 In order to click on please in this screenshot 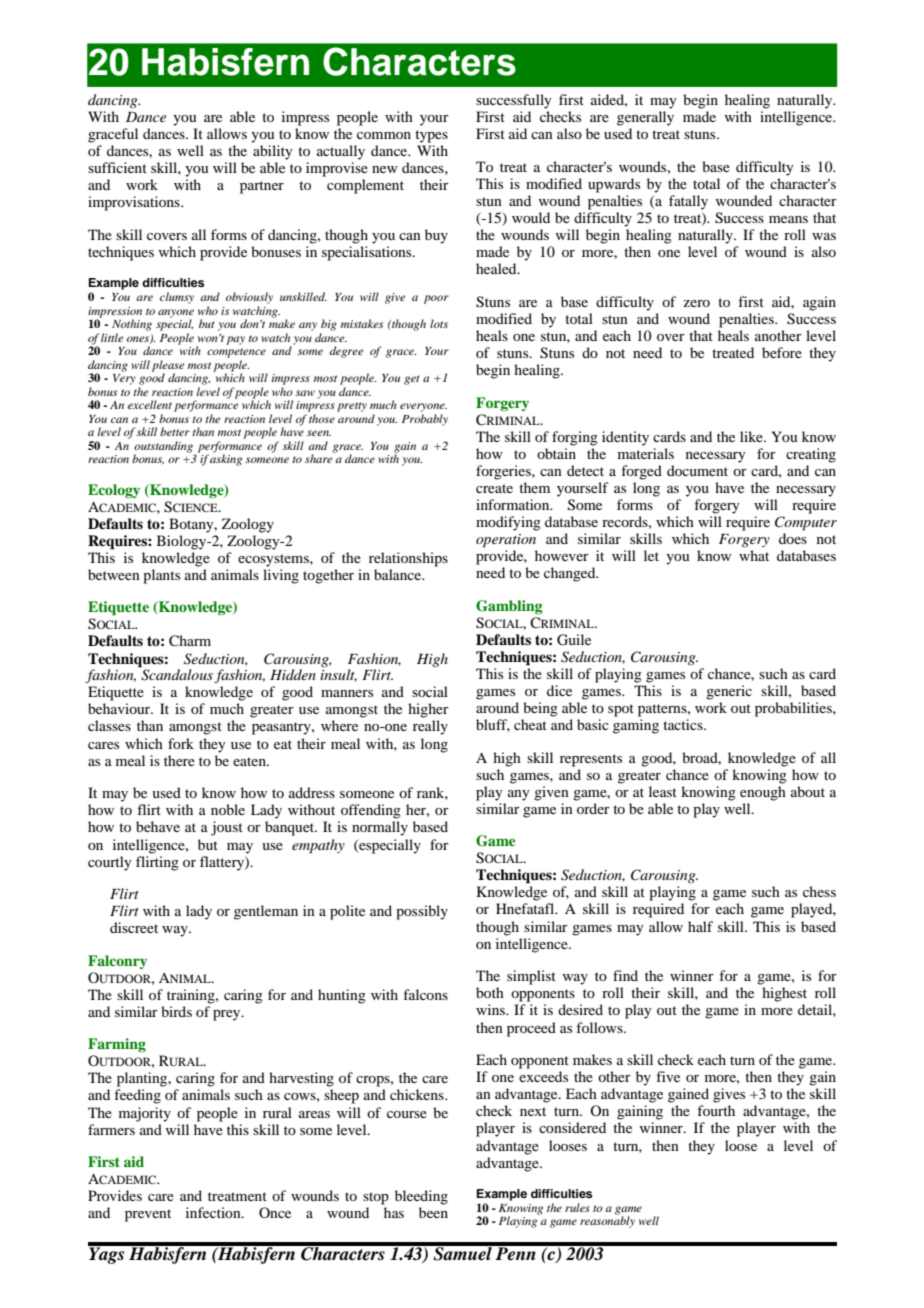, I will do `click(168, 367)`.
